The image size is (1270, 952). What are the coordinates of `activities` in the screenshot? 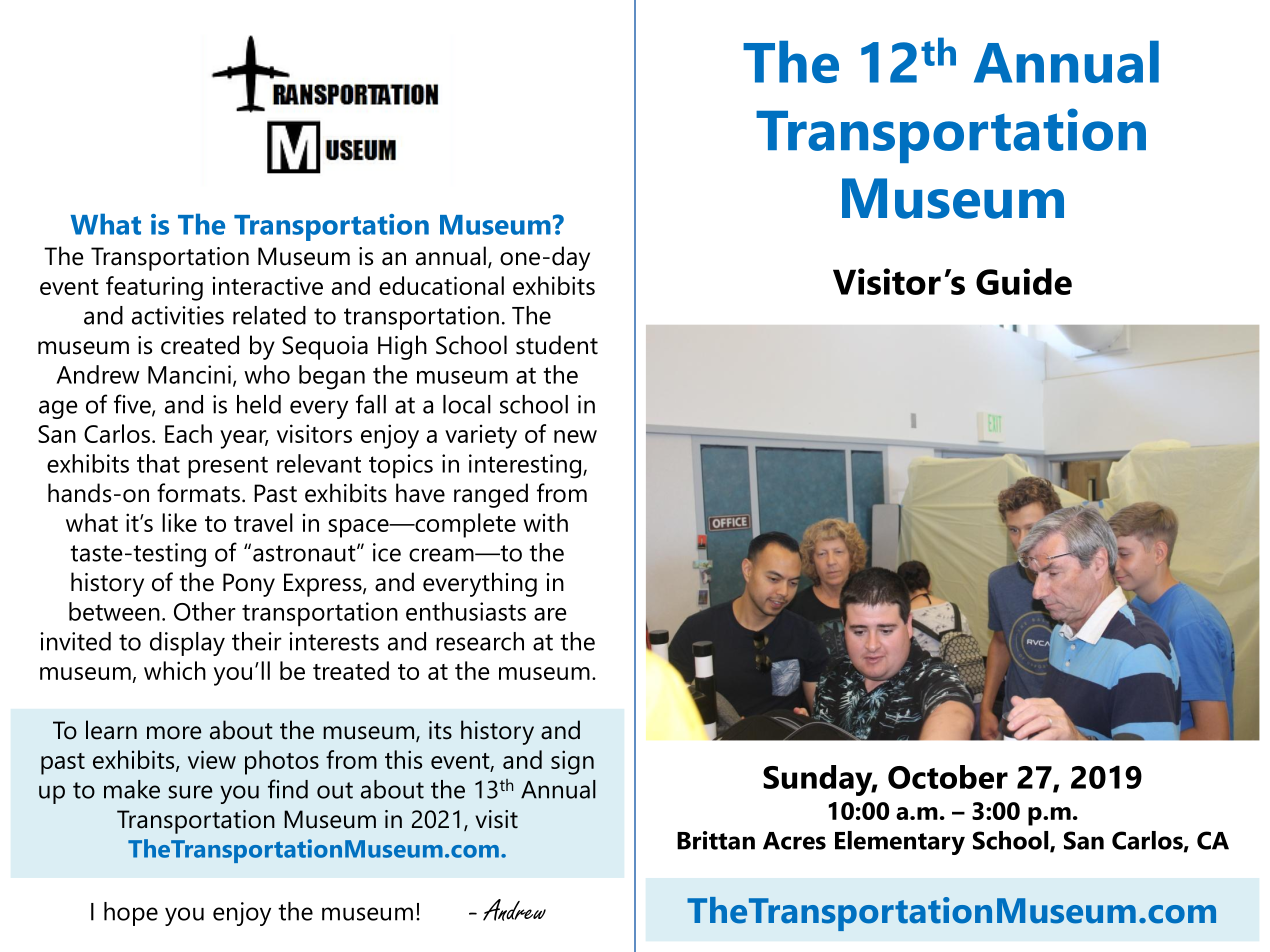 It's located at (178, 315).
